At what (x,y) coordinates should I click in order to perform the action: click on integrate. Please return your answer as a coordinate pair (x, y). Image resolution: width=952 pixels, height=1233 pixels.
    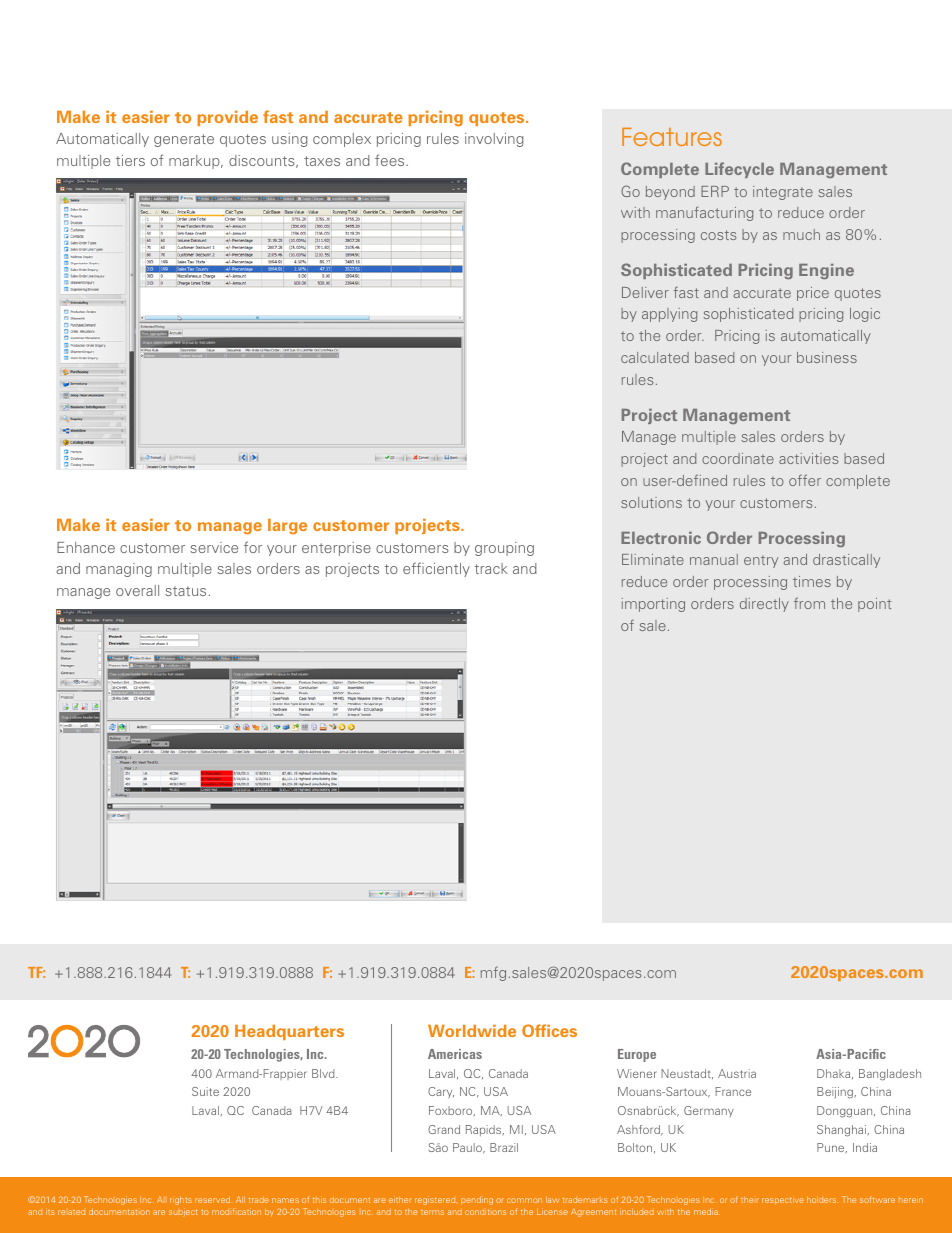
    Looking at the image, I should click on (783, 193).
